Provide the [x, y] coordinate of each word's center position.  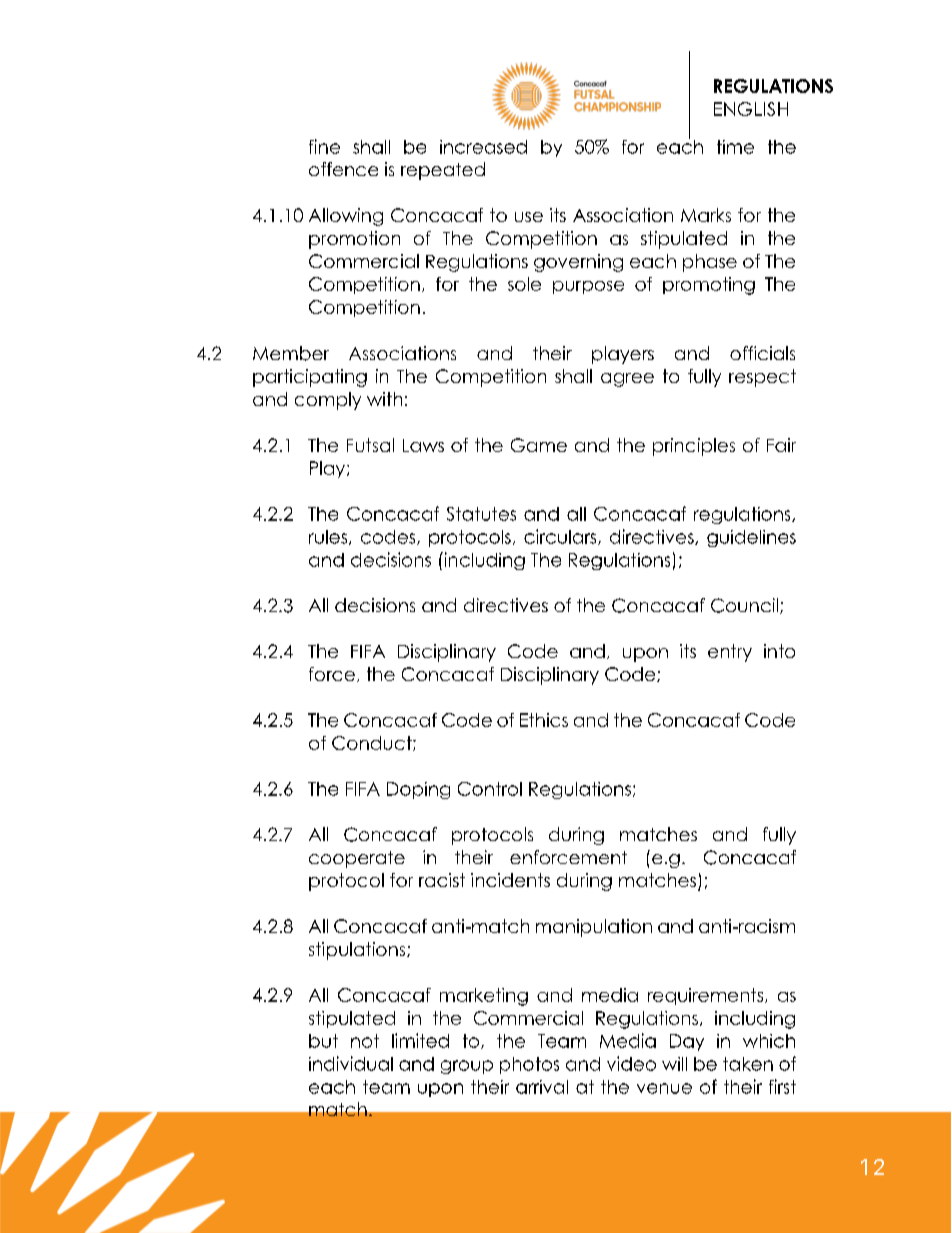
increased [483, 147]
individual [351, 1063]
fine [324, 146]
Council [744, 605]
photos [529, 1065]
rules [329, 537]
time [735, 147]
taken [748, 1064]
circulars [561, 537]
